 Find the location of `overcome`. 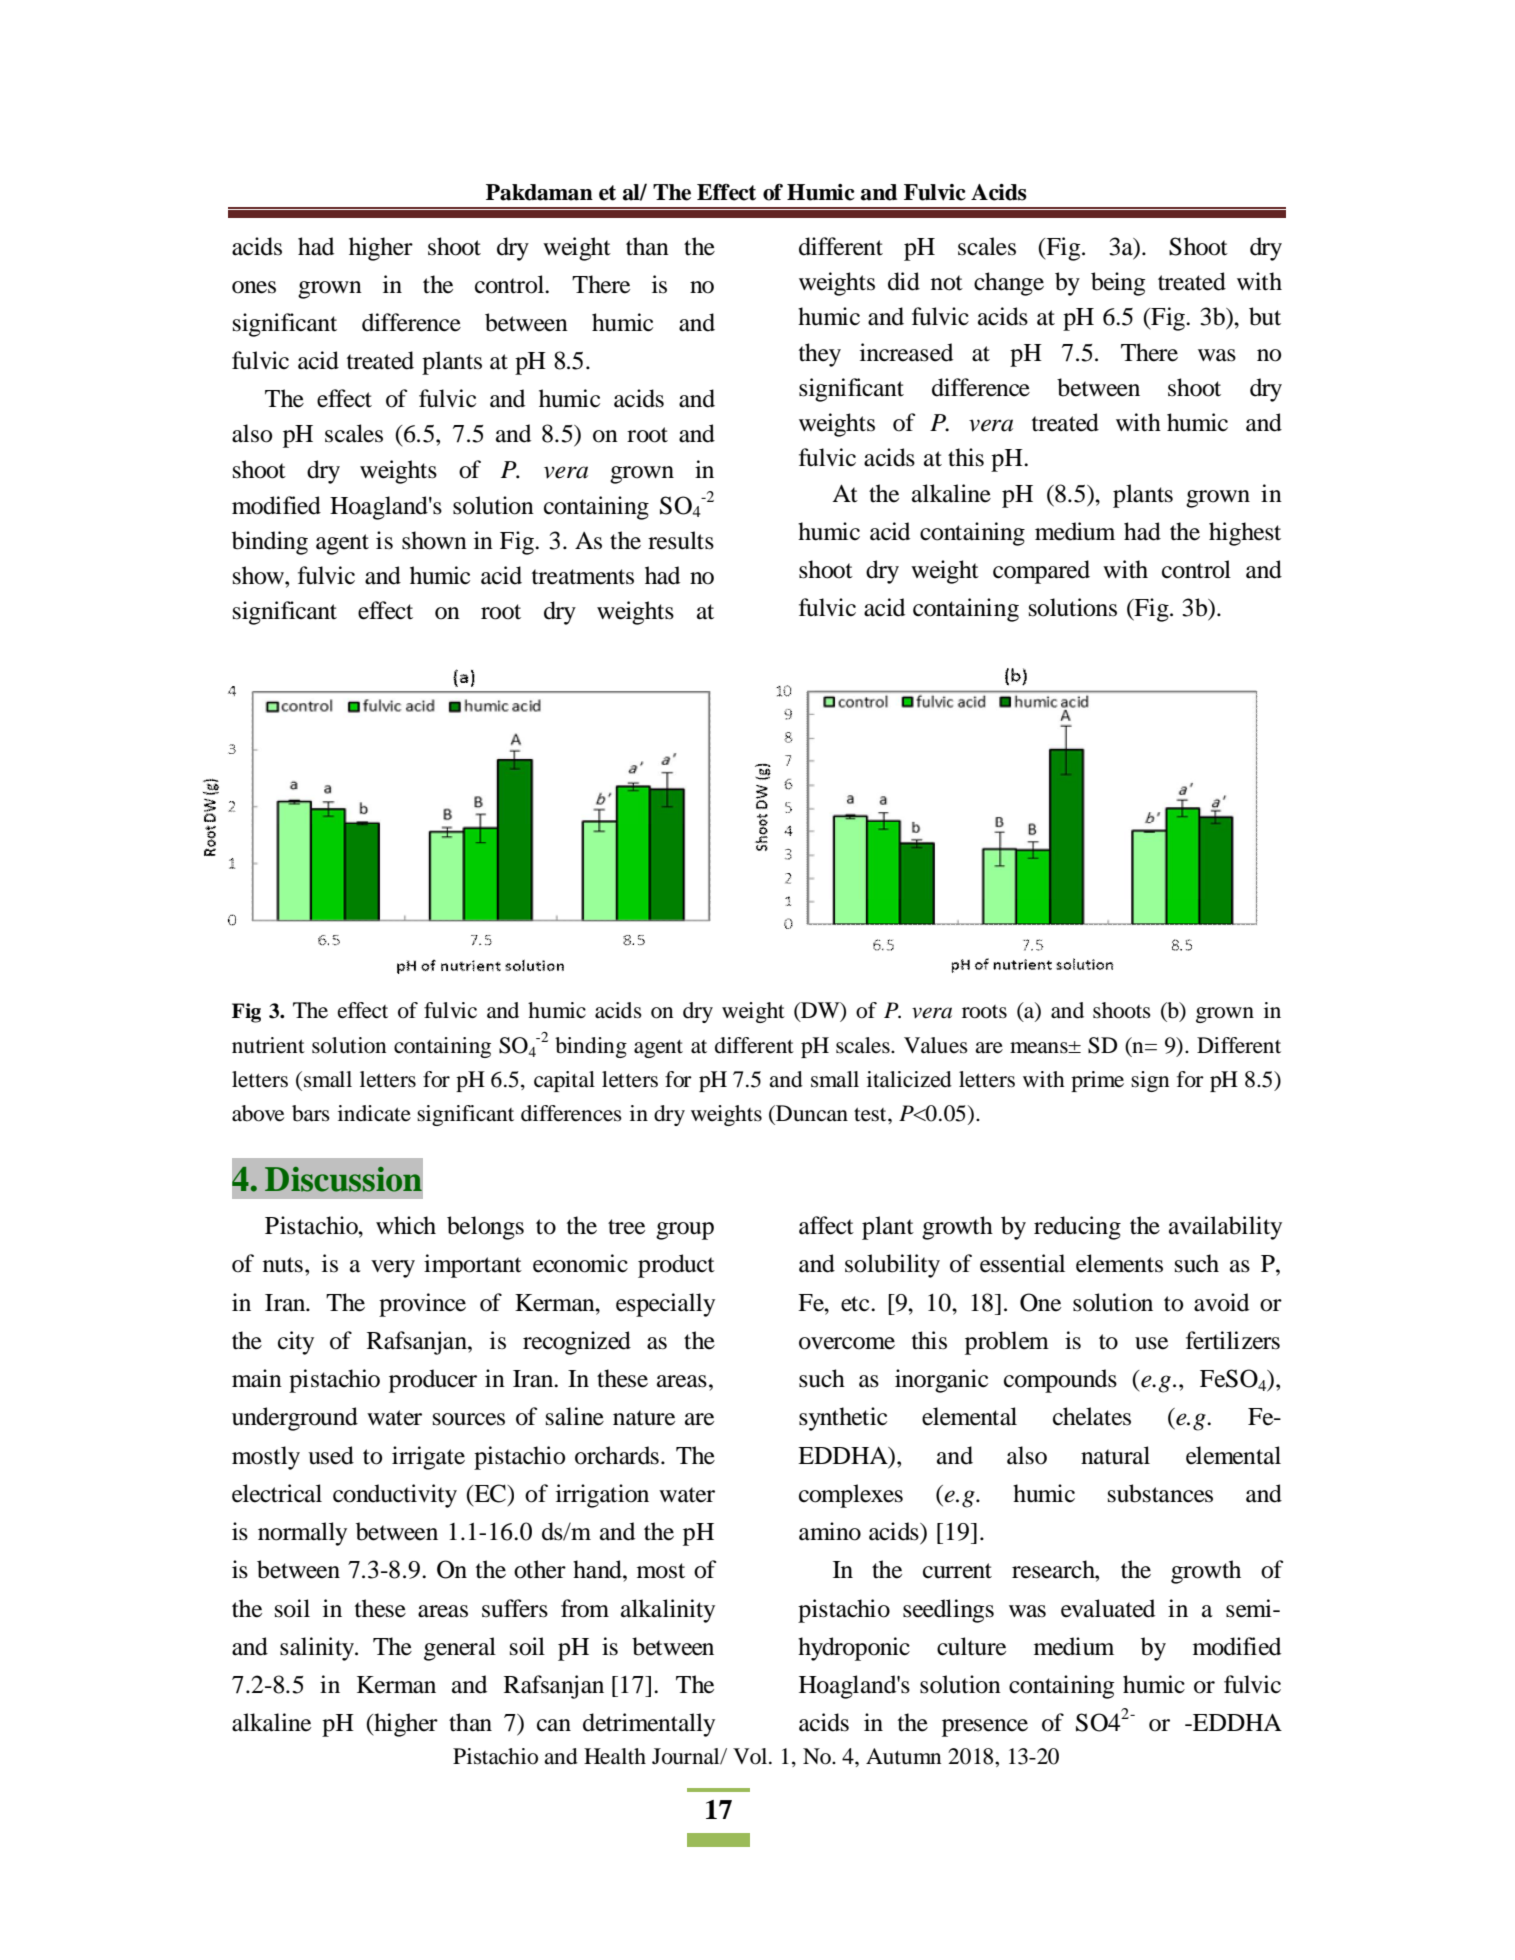

overcome is located at coordinates (847, 1343).
